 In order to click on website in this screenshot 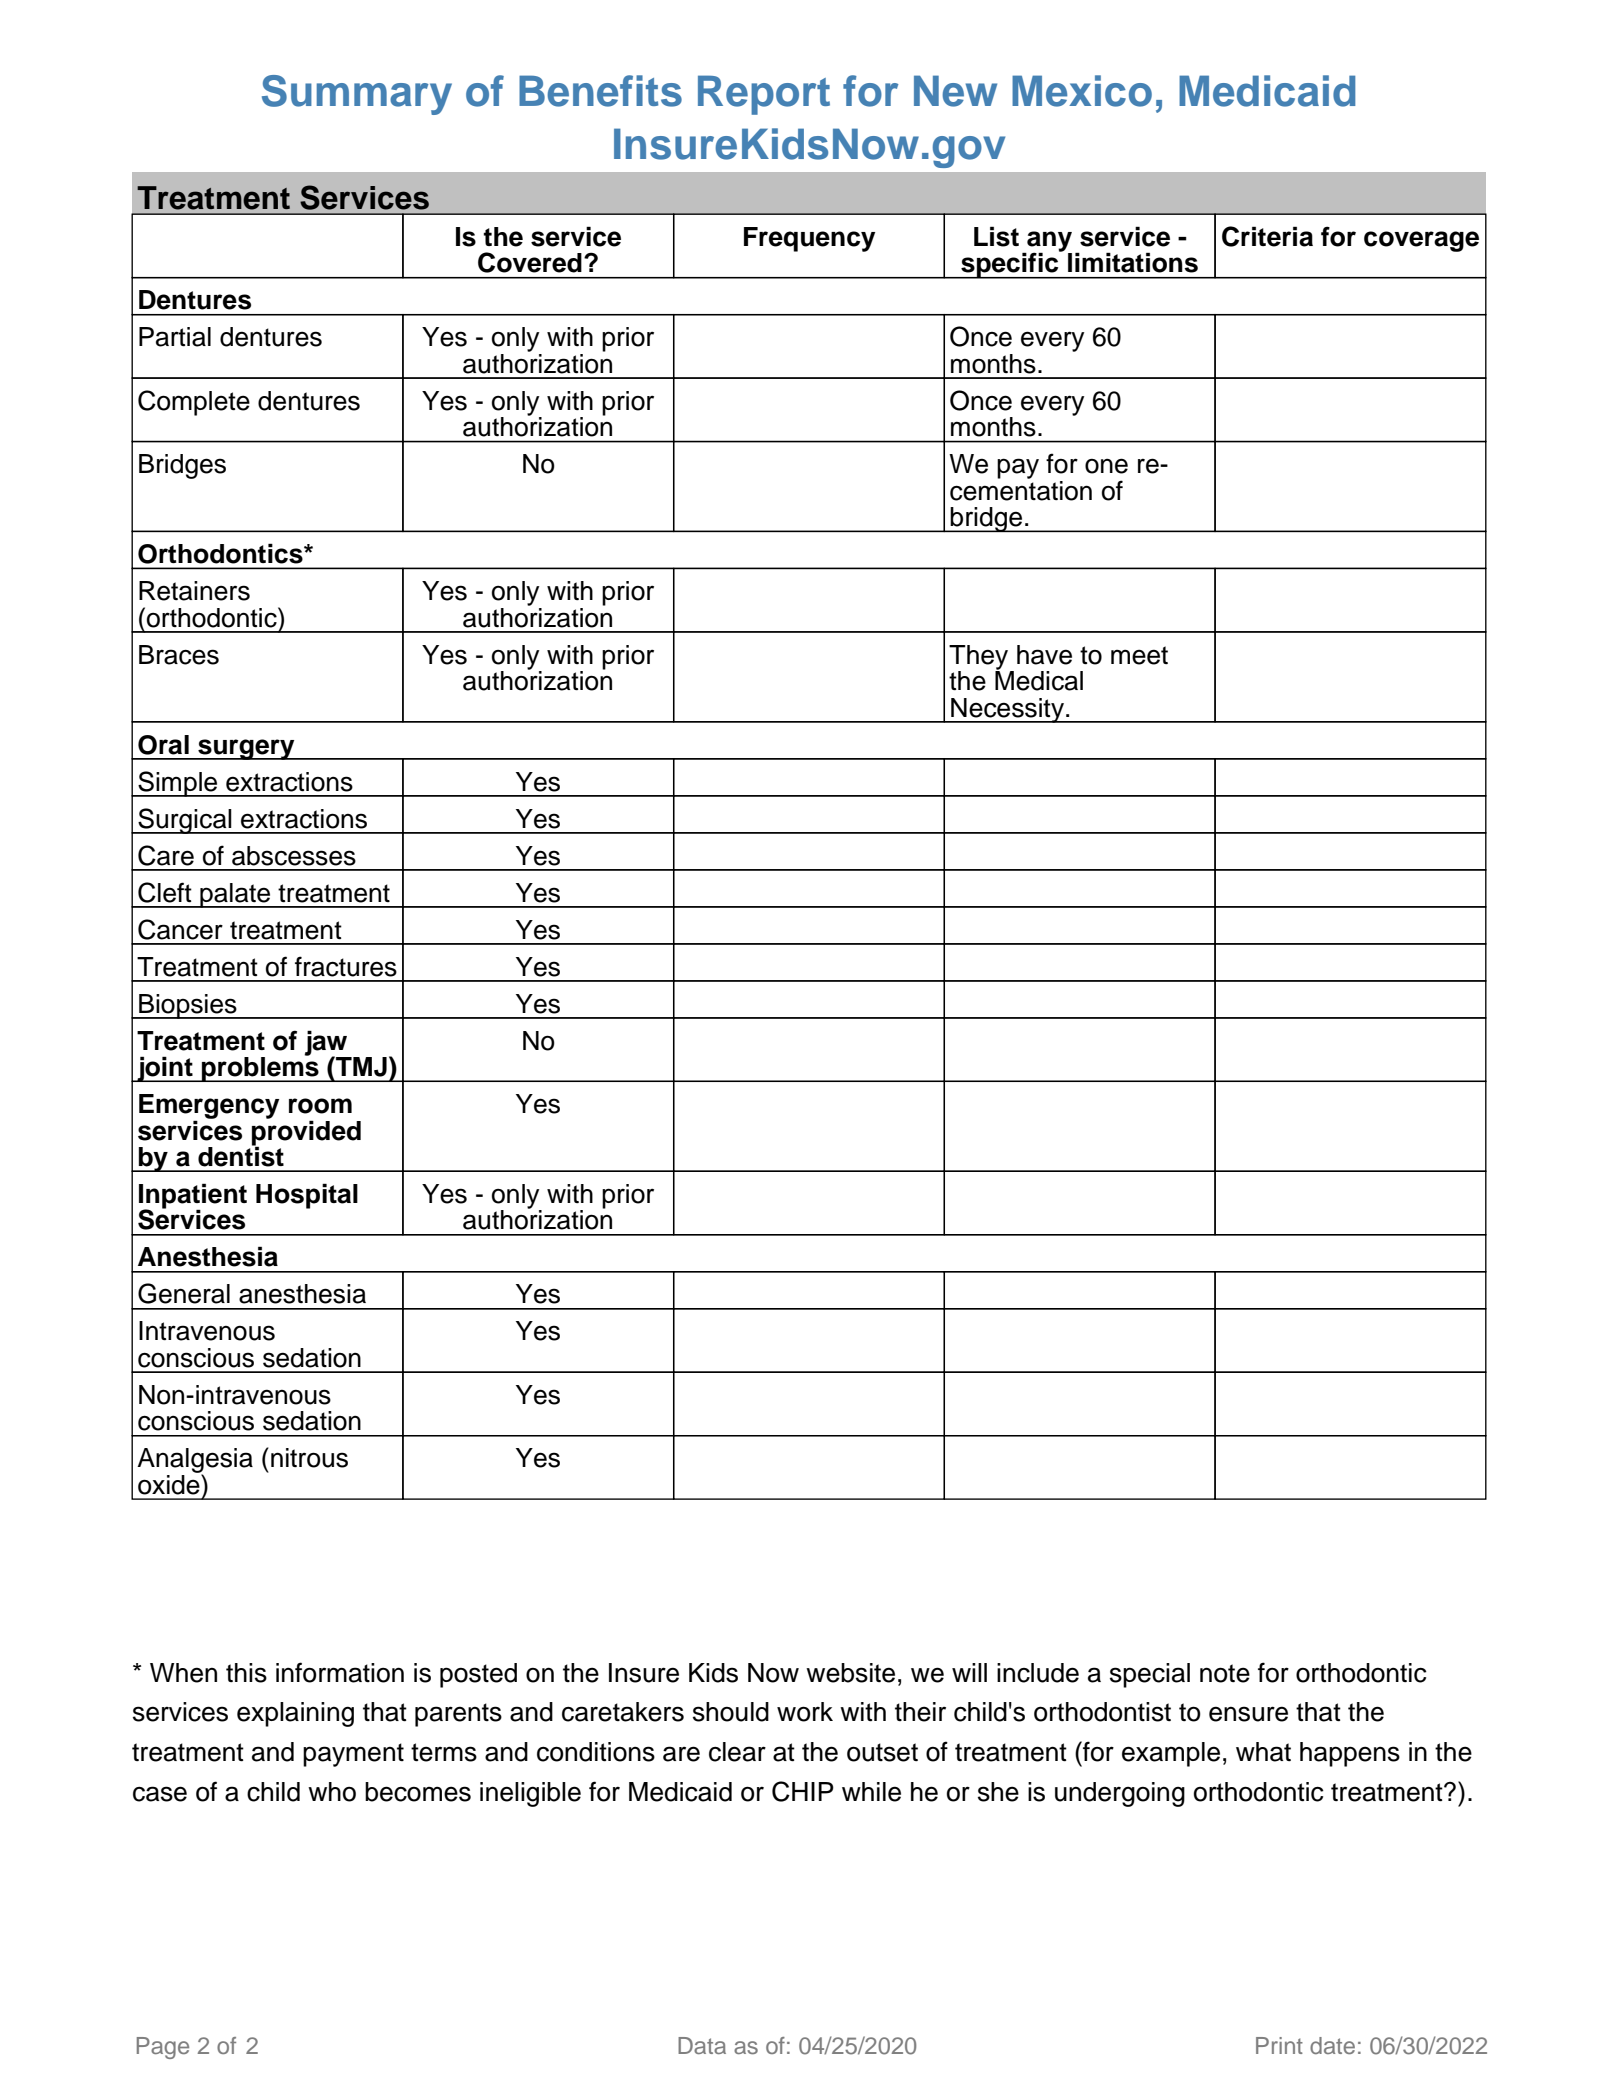, I will do `click(850, 1673)`.
